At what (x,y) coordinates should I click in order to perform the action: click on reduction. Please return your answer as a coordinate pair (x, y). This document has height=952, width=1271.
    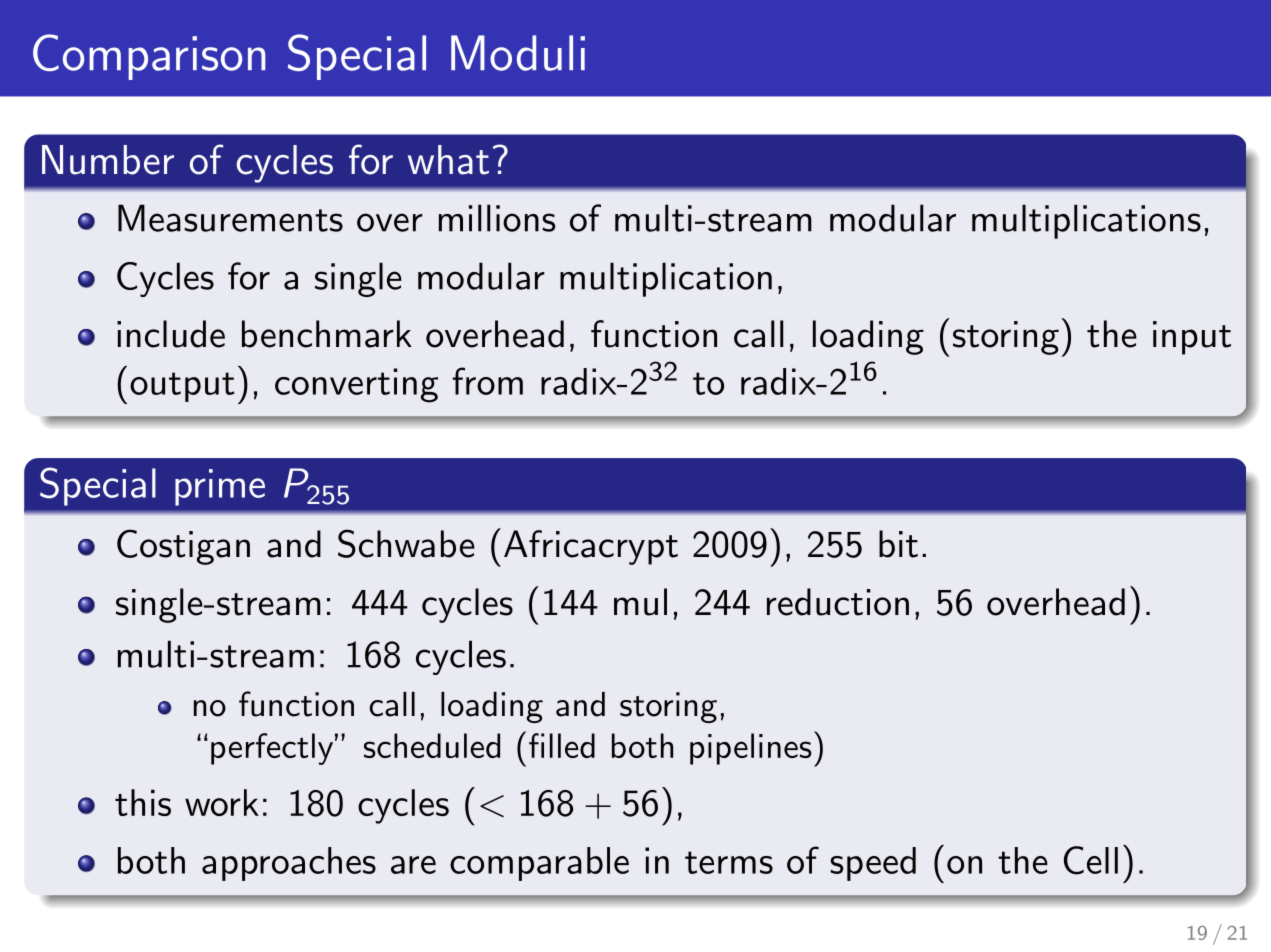
    Looking at the image, I should click on (838, 602).
